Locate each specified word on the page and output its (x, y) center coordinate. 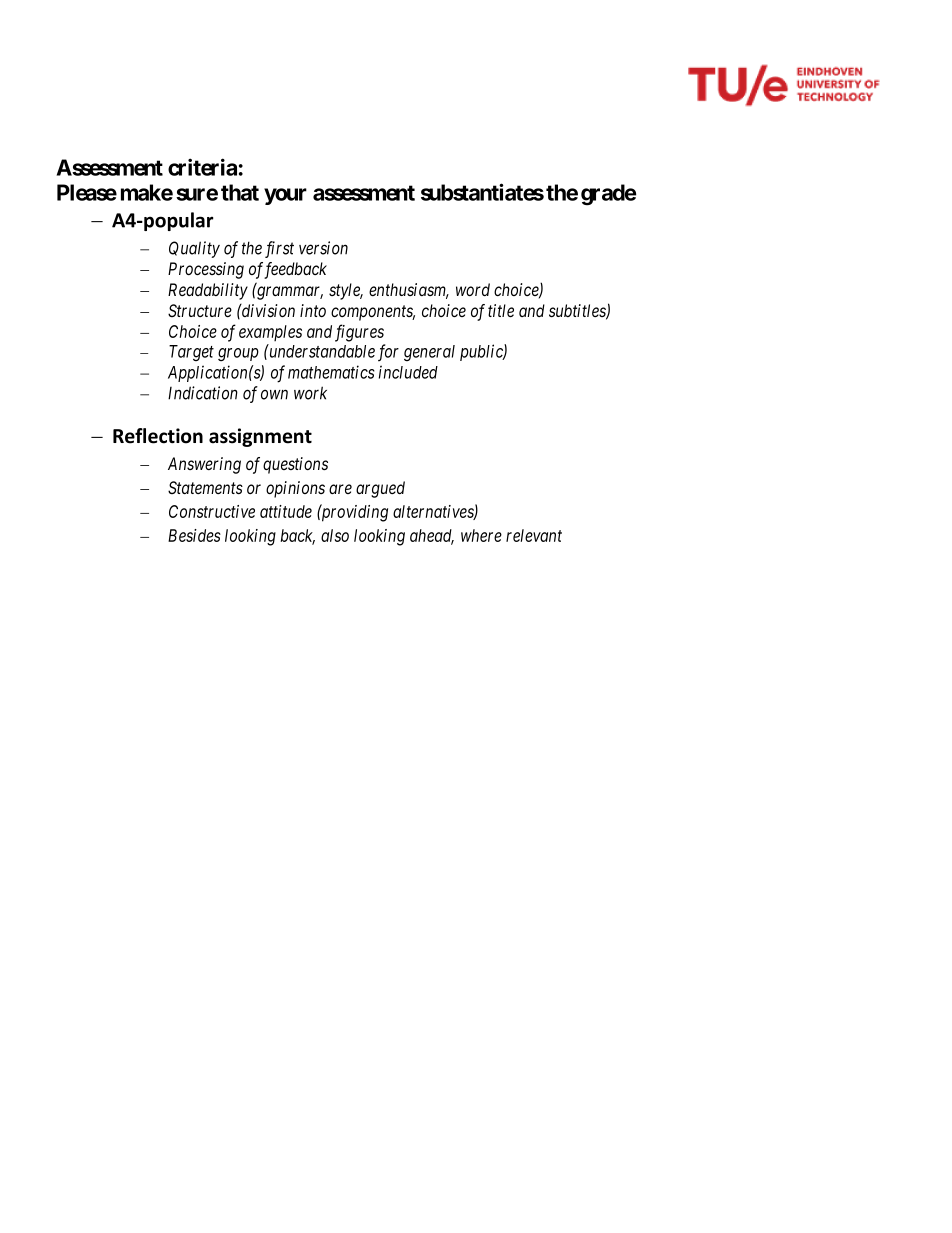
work (310, 393)
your (285, 196)
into (313, 310)
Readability (208, 291)
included (408, 372)
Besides (194, 535)
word (473, 289)
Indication (203, 393)
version (323, 248)
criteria (202, 167)
